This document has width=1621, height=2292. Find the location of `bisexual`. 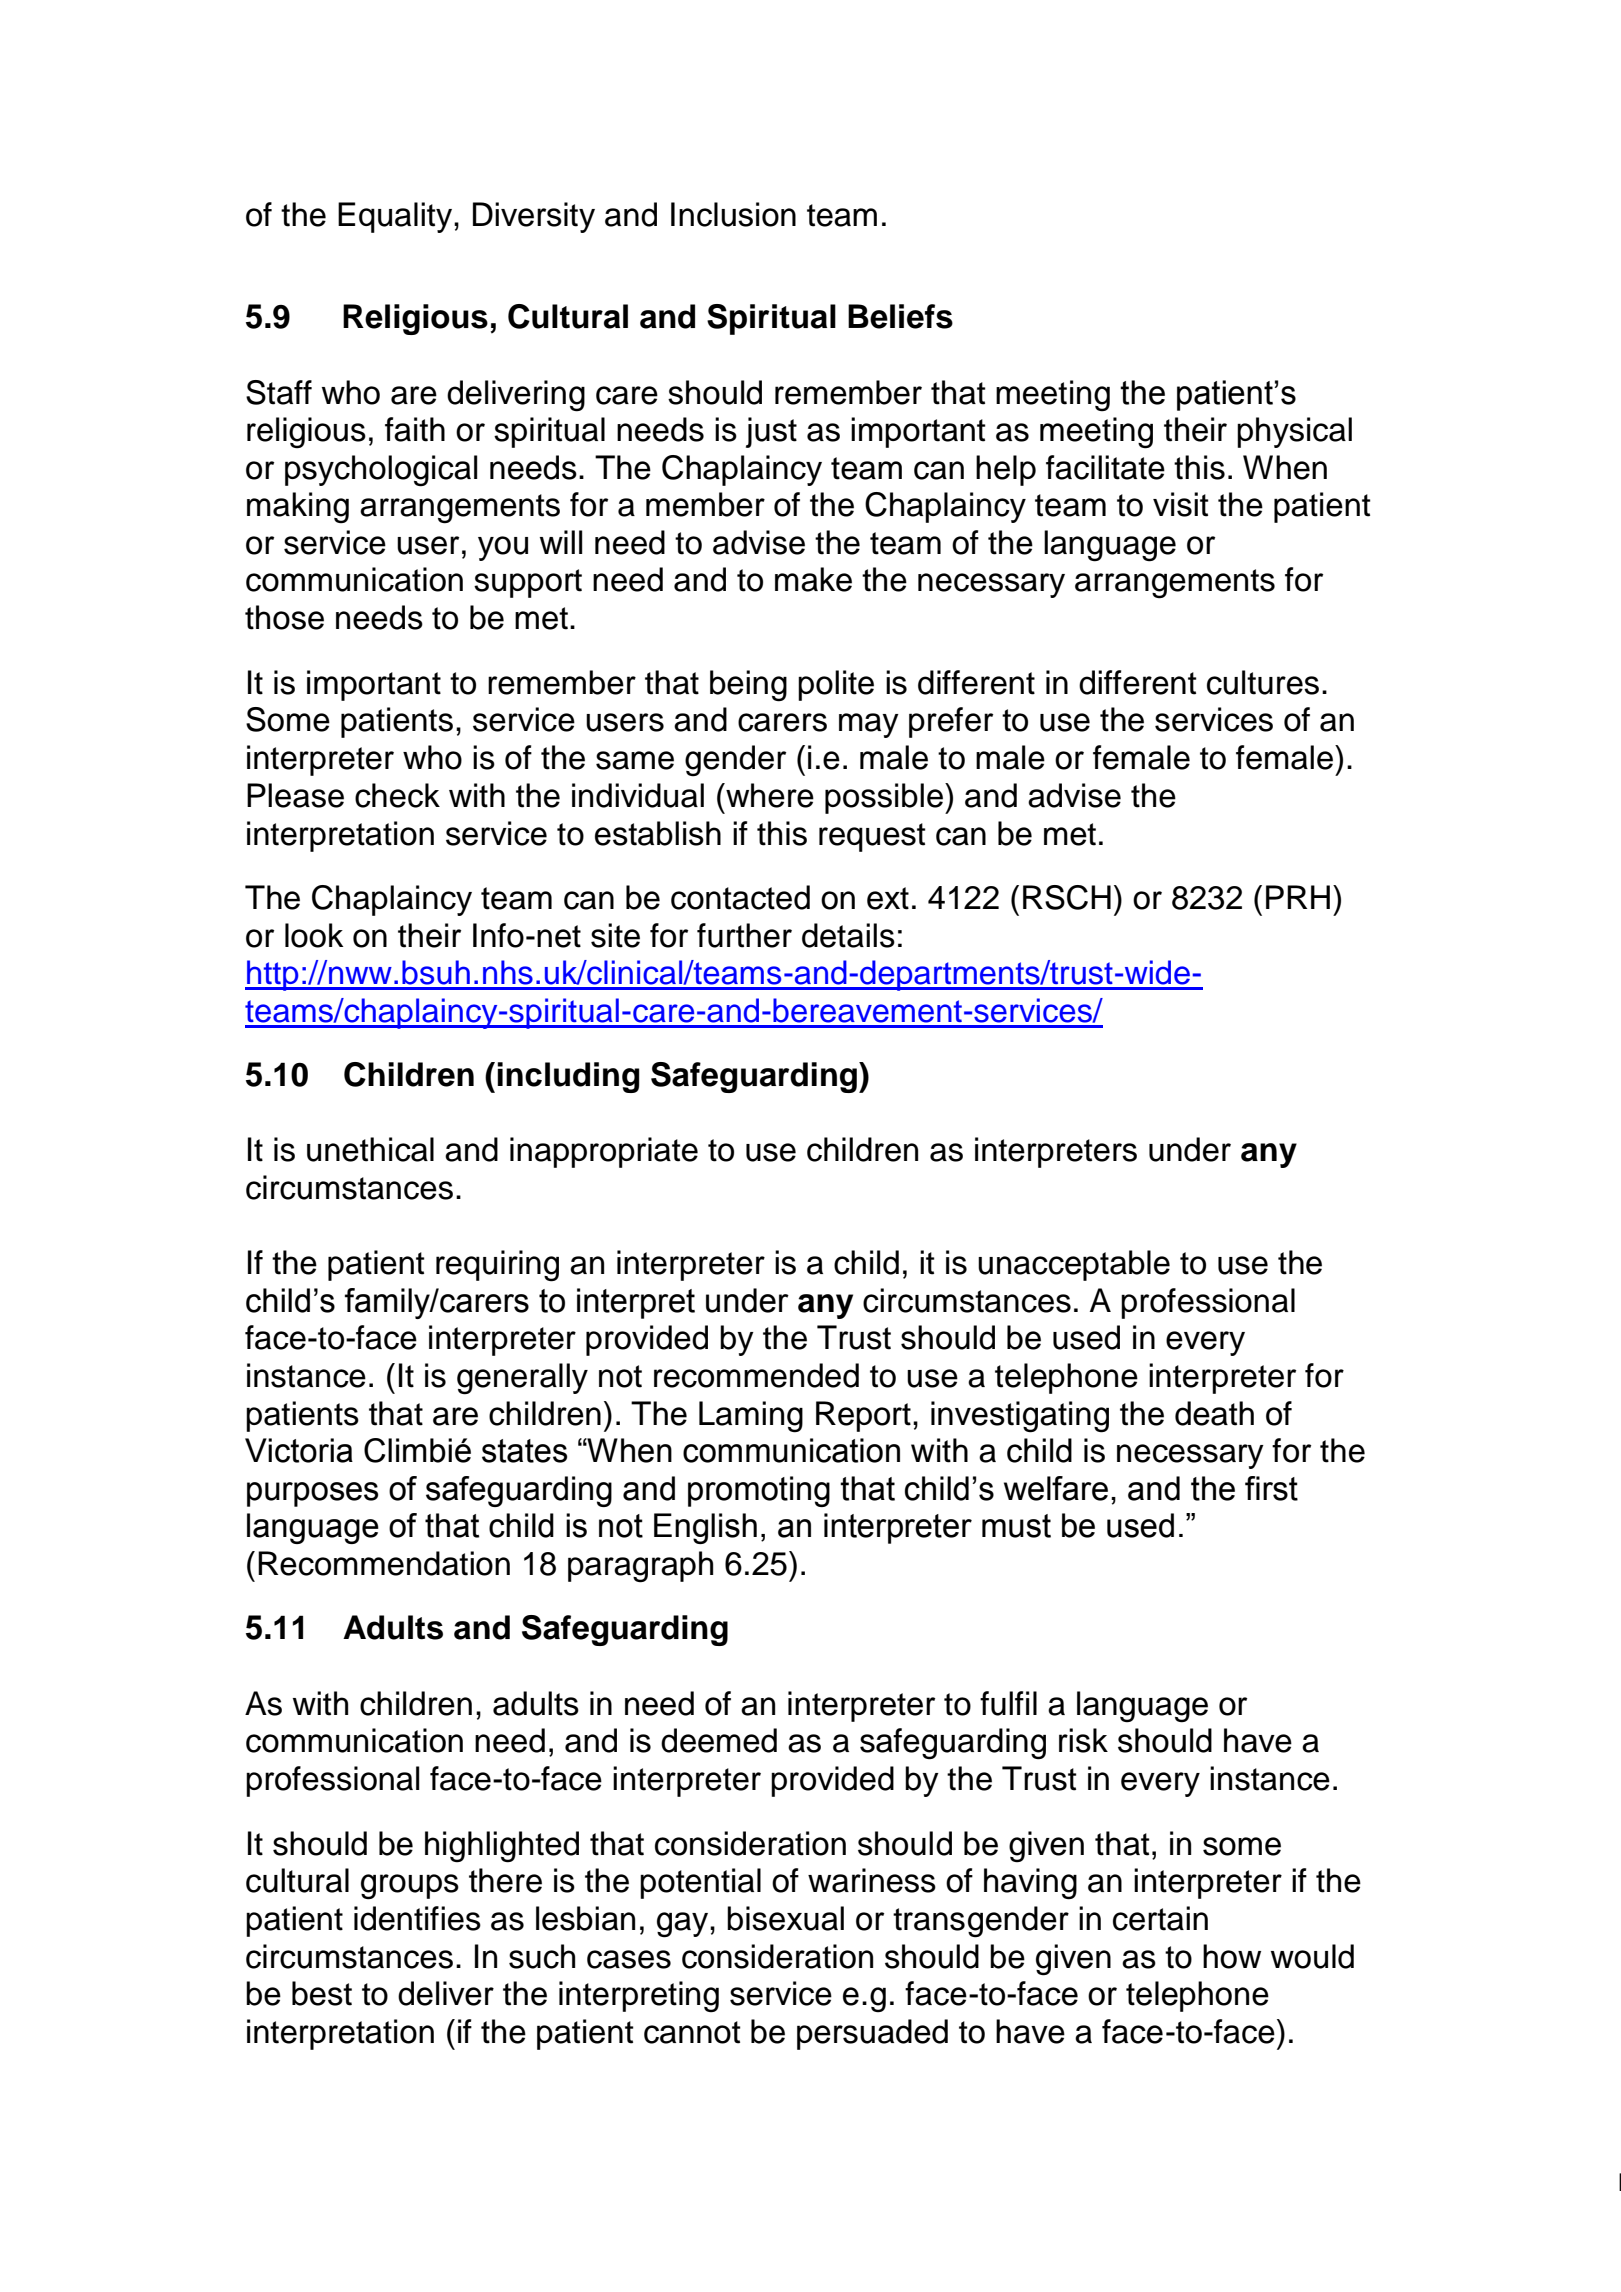

bisexual is located at coordinates (785, 1918).
